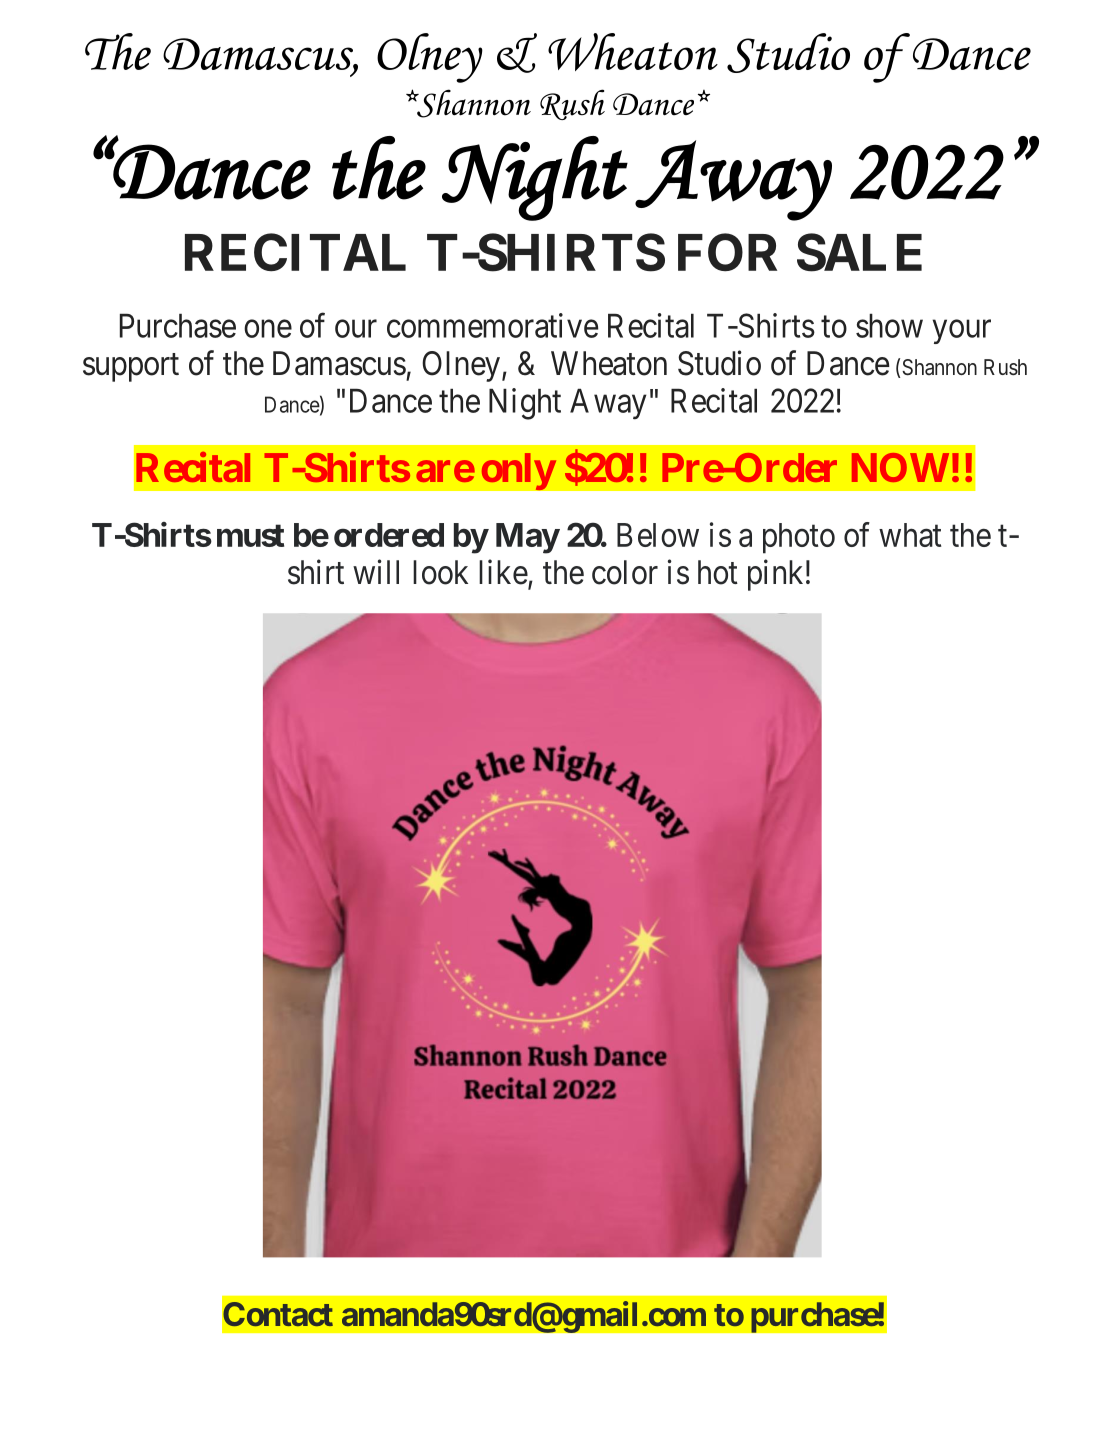 The height and width of the image is (1435, 1109). Describe the element at coordinates (131, 368) in the image. I see `support` at that location.
